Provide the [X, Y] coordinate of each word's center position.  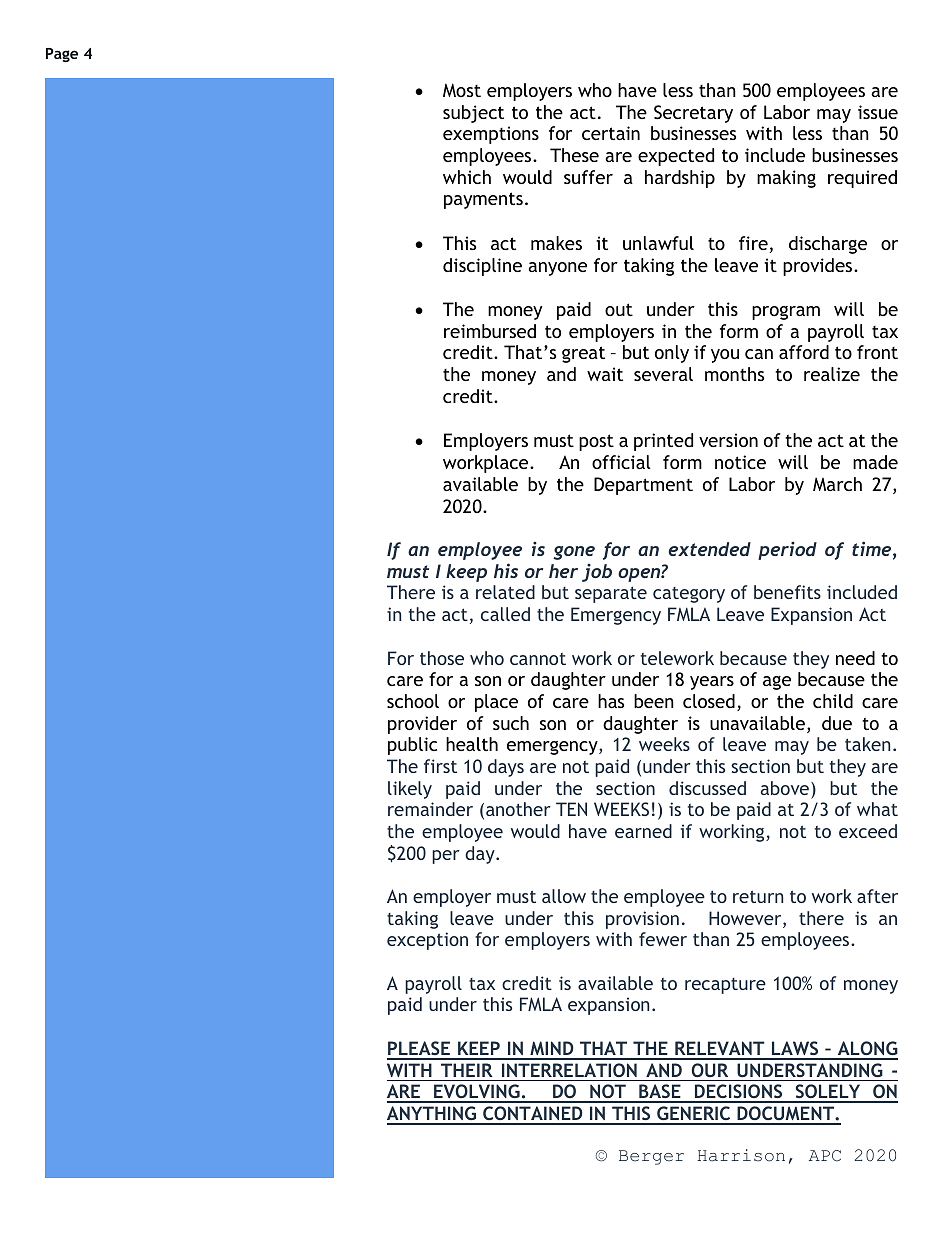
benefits [787, 592]
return [758, 896]
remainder [430, 809]
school [413, 701]
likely [410, 790]
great [583, 354]
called [505, 614]
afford [804, 352]
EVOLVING [477, 1093]
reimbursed [490, 331]
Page [62, 55]
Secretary [693, 114]
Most [462, 90]
